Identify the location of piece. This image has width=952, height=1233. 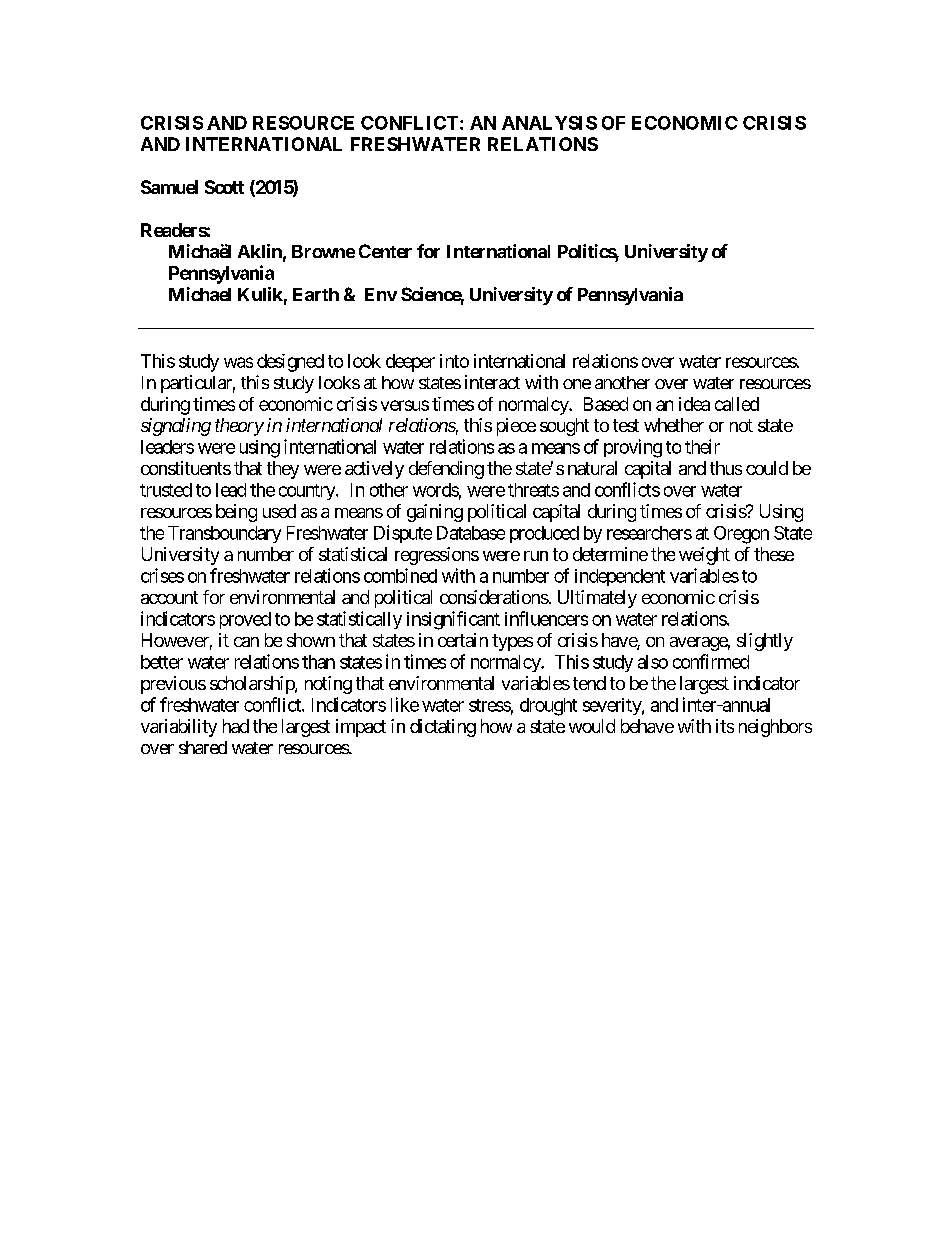
(516, 427).
